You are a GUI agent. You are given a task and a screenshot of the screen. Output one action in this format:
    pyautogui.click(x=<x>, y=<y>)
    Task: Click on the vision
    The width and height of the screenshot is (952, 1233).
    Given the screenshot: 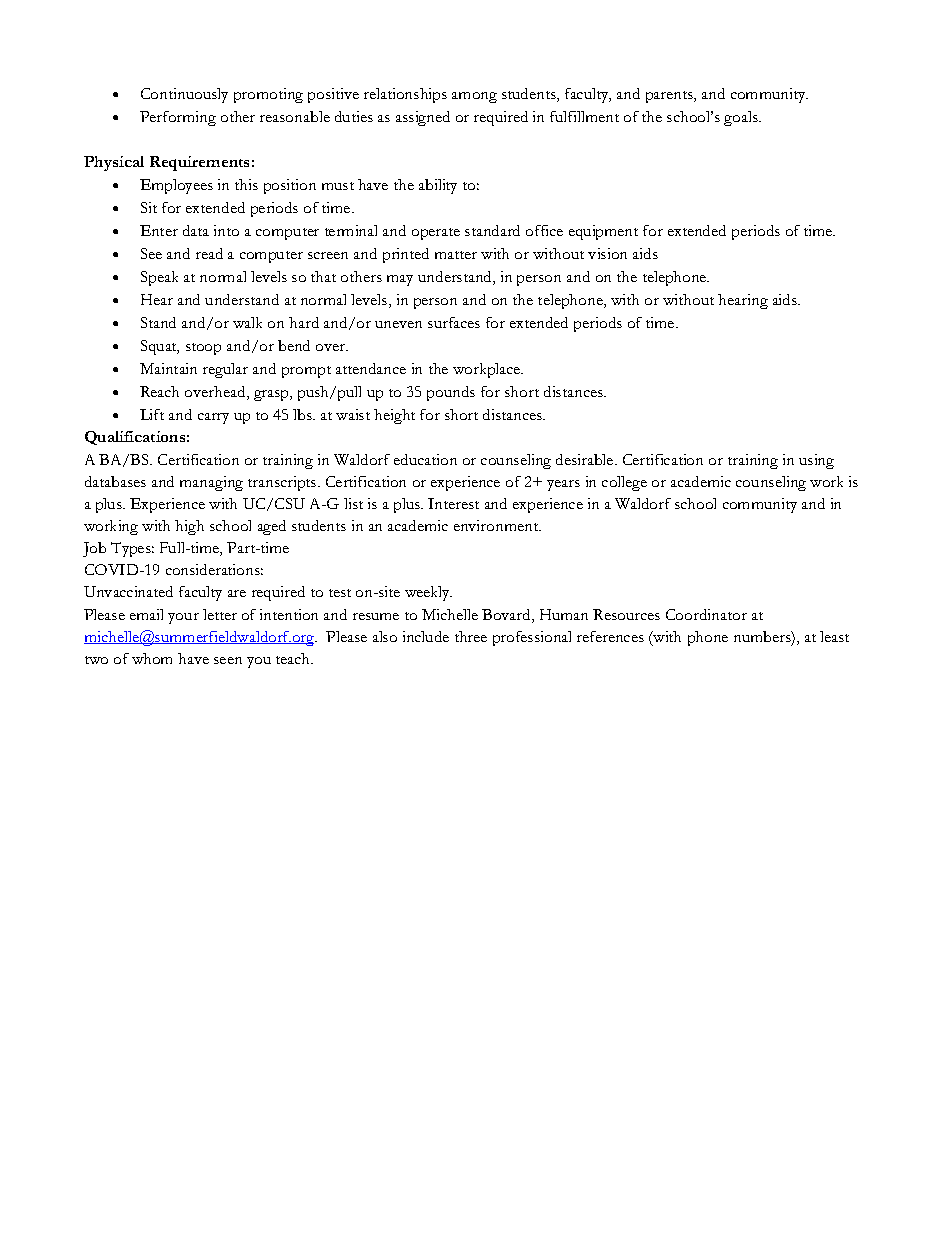 What is the action you would take?
    pyautogui.click(x=607, y=253)
